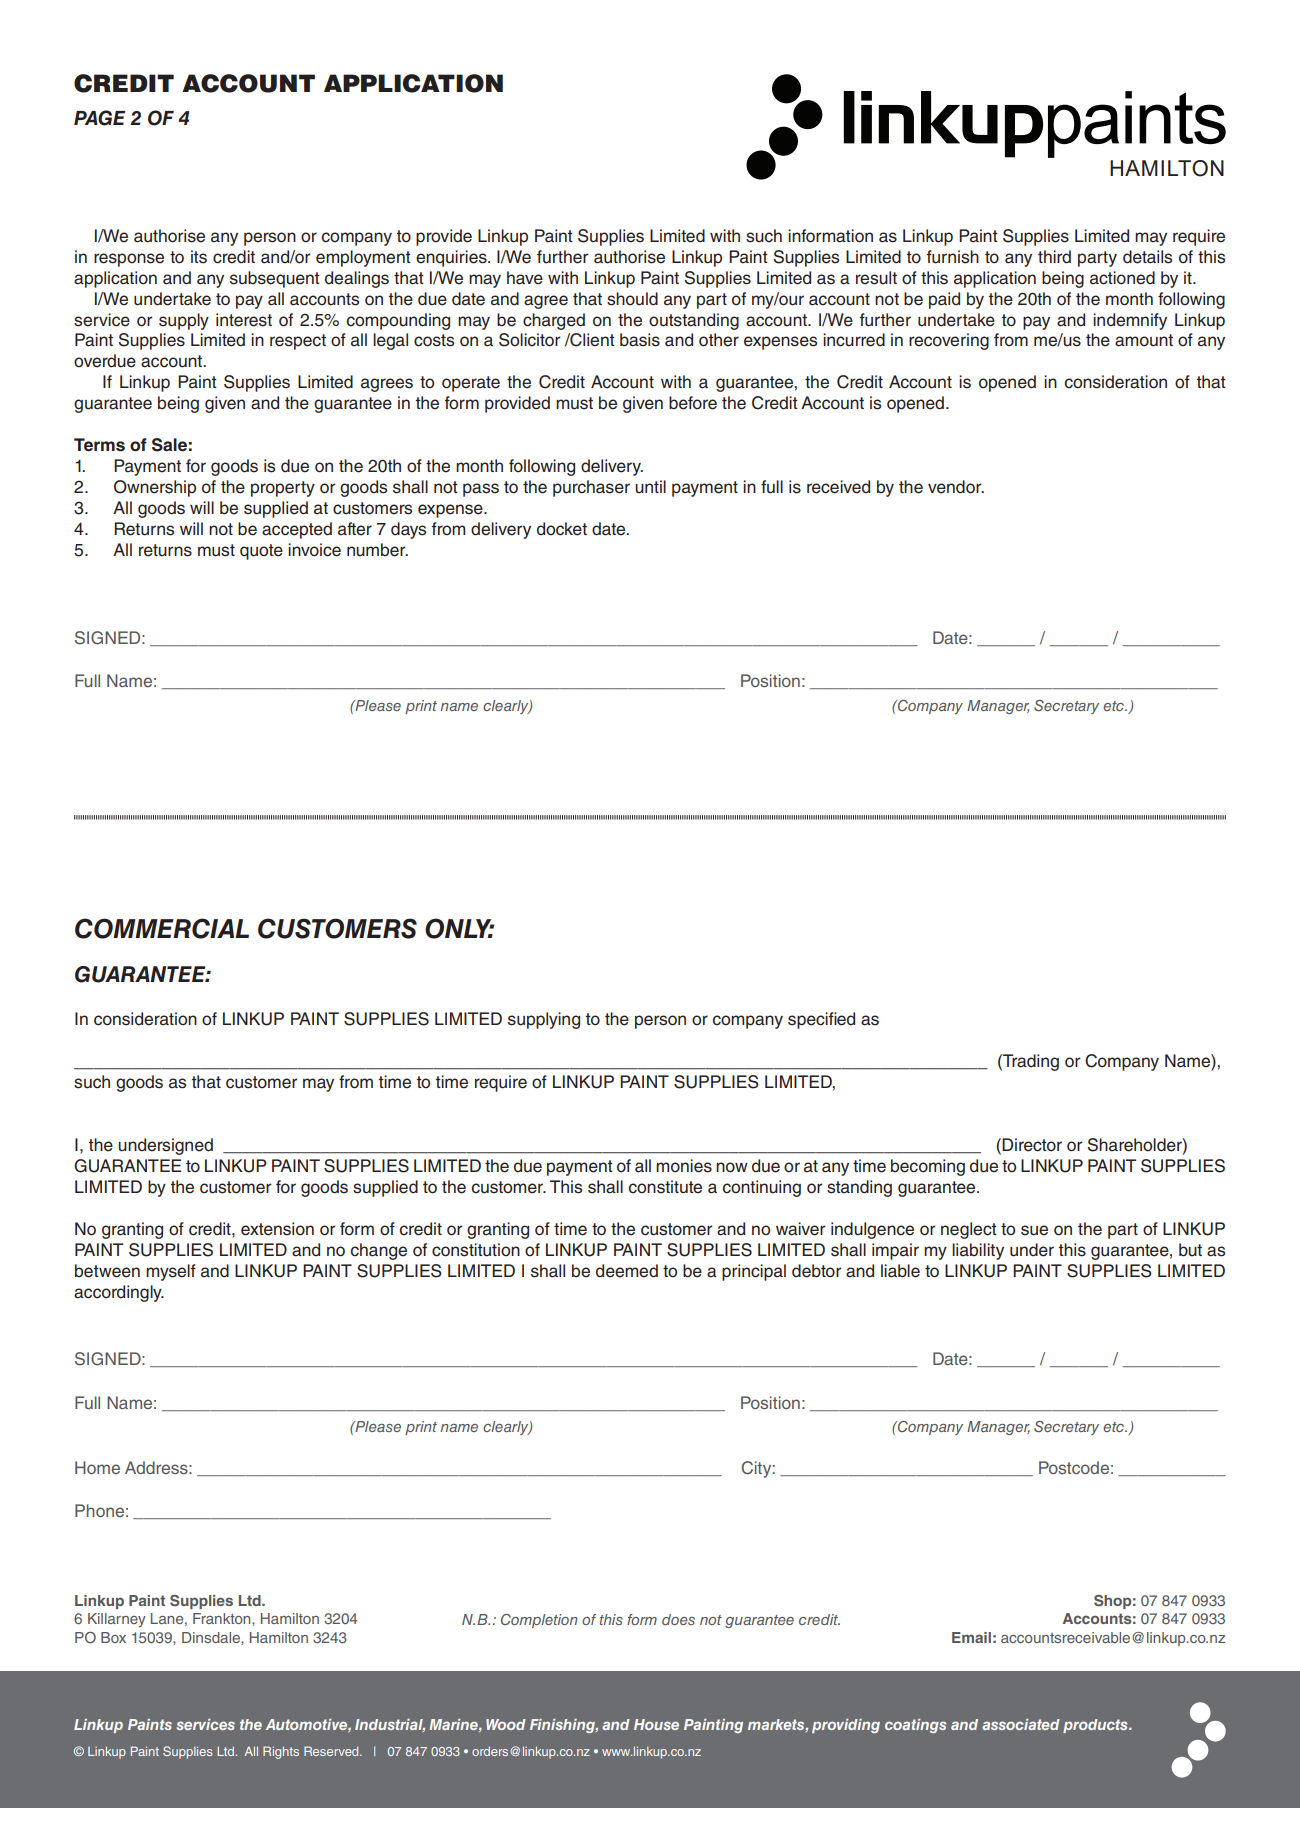 The width and height of the document is (1300, 1839). I want to click on third, so click(1054, 257).
